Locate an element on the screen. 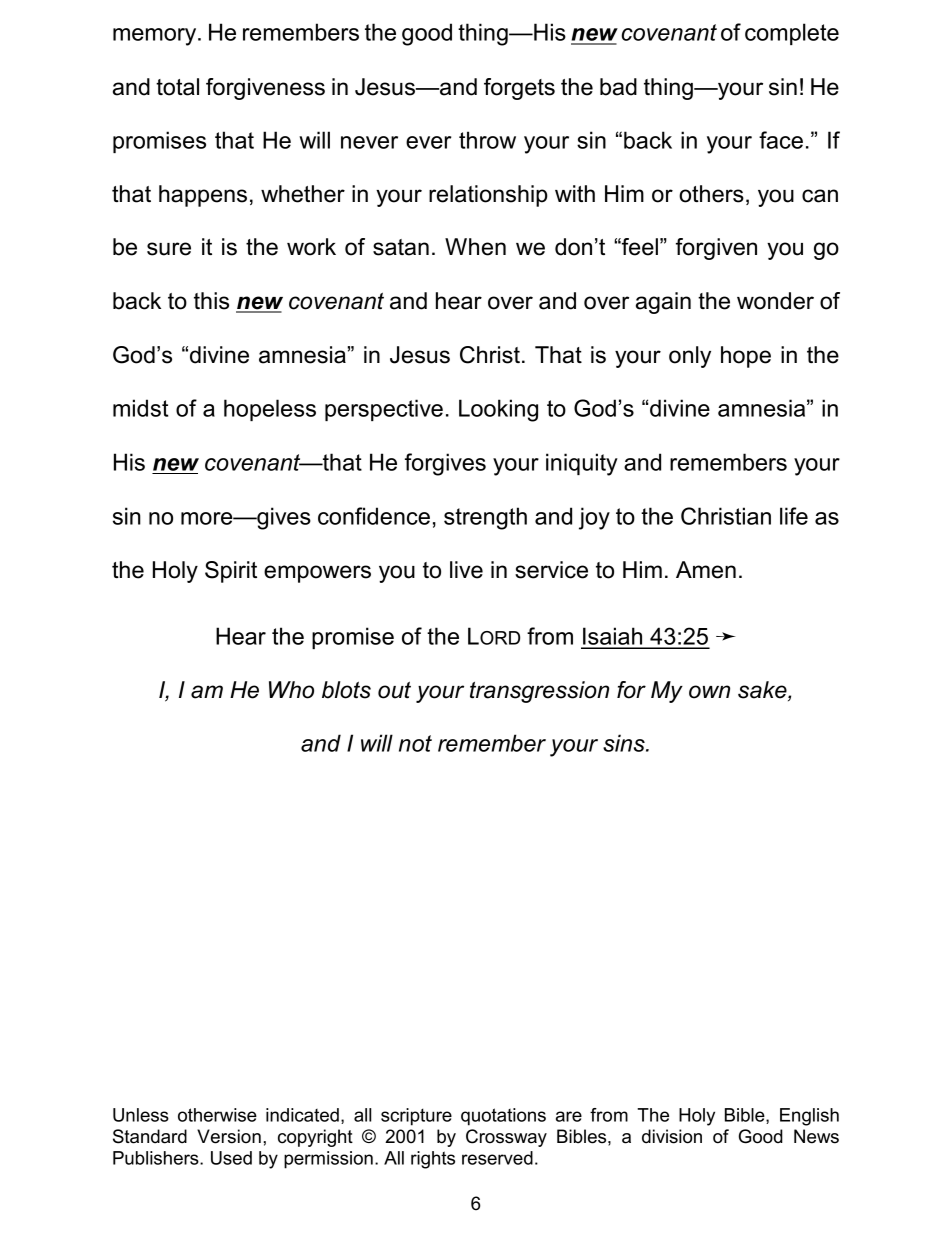 This screenshot has height=1233, width=952. forgets is located at coordinates (519, 89).
